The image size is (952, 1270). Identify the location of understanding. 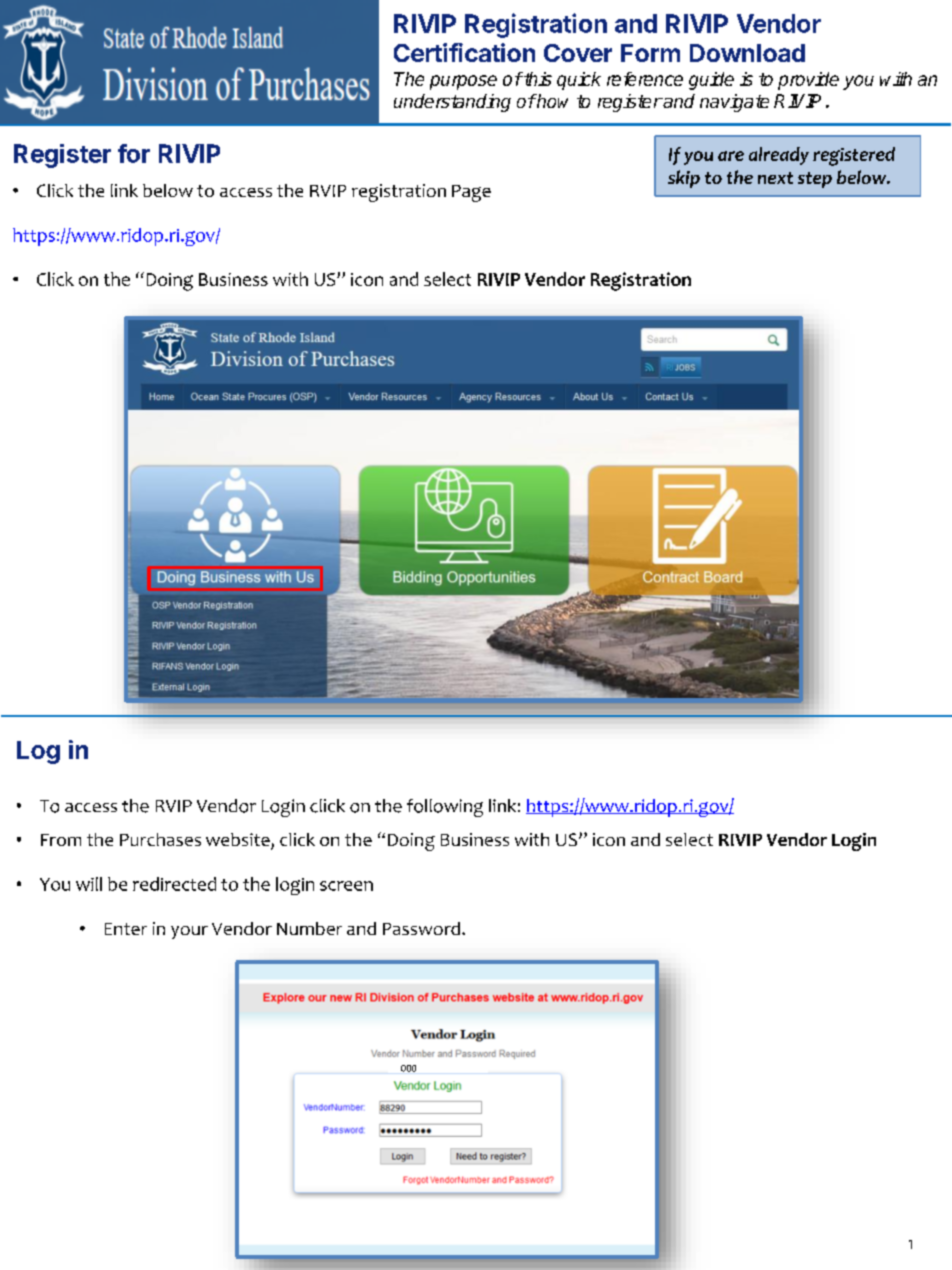
(452, 103).
